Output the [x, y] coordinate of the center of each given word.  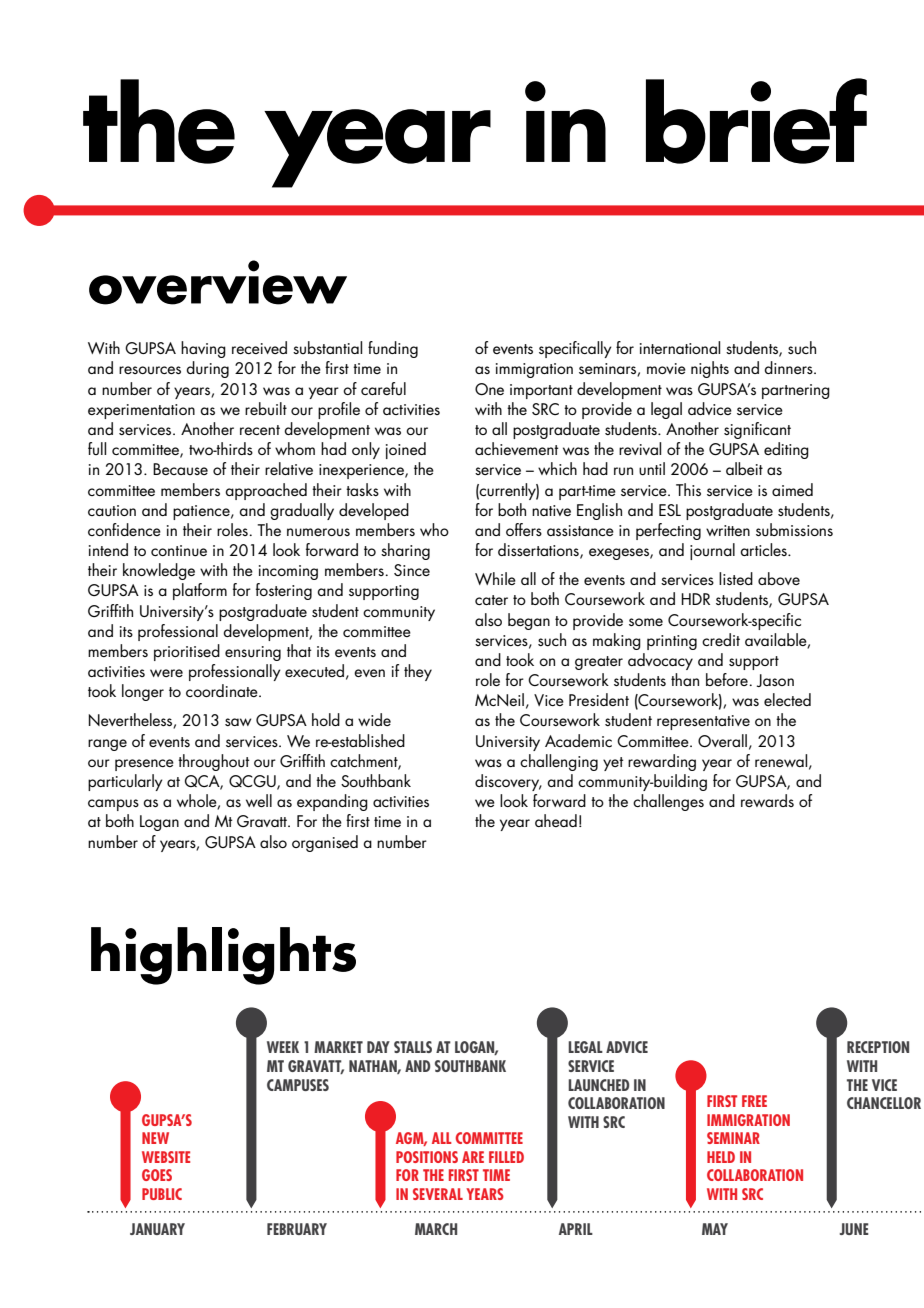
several [438, 1194]
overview [218, 282]
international [680, 347]
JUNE [854, 1229]
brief [756, 121]
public [162, 1194]
